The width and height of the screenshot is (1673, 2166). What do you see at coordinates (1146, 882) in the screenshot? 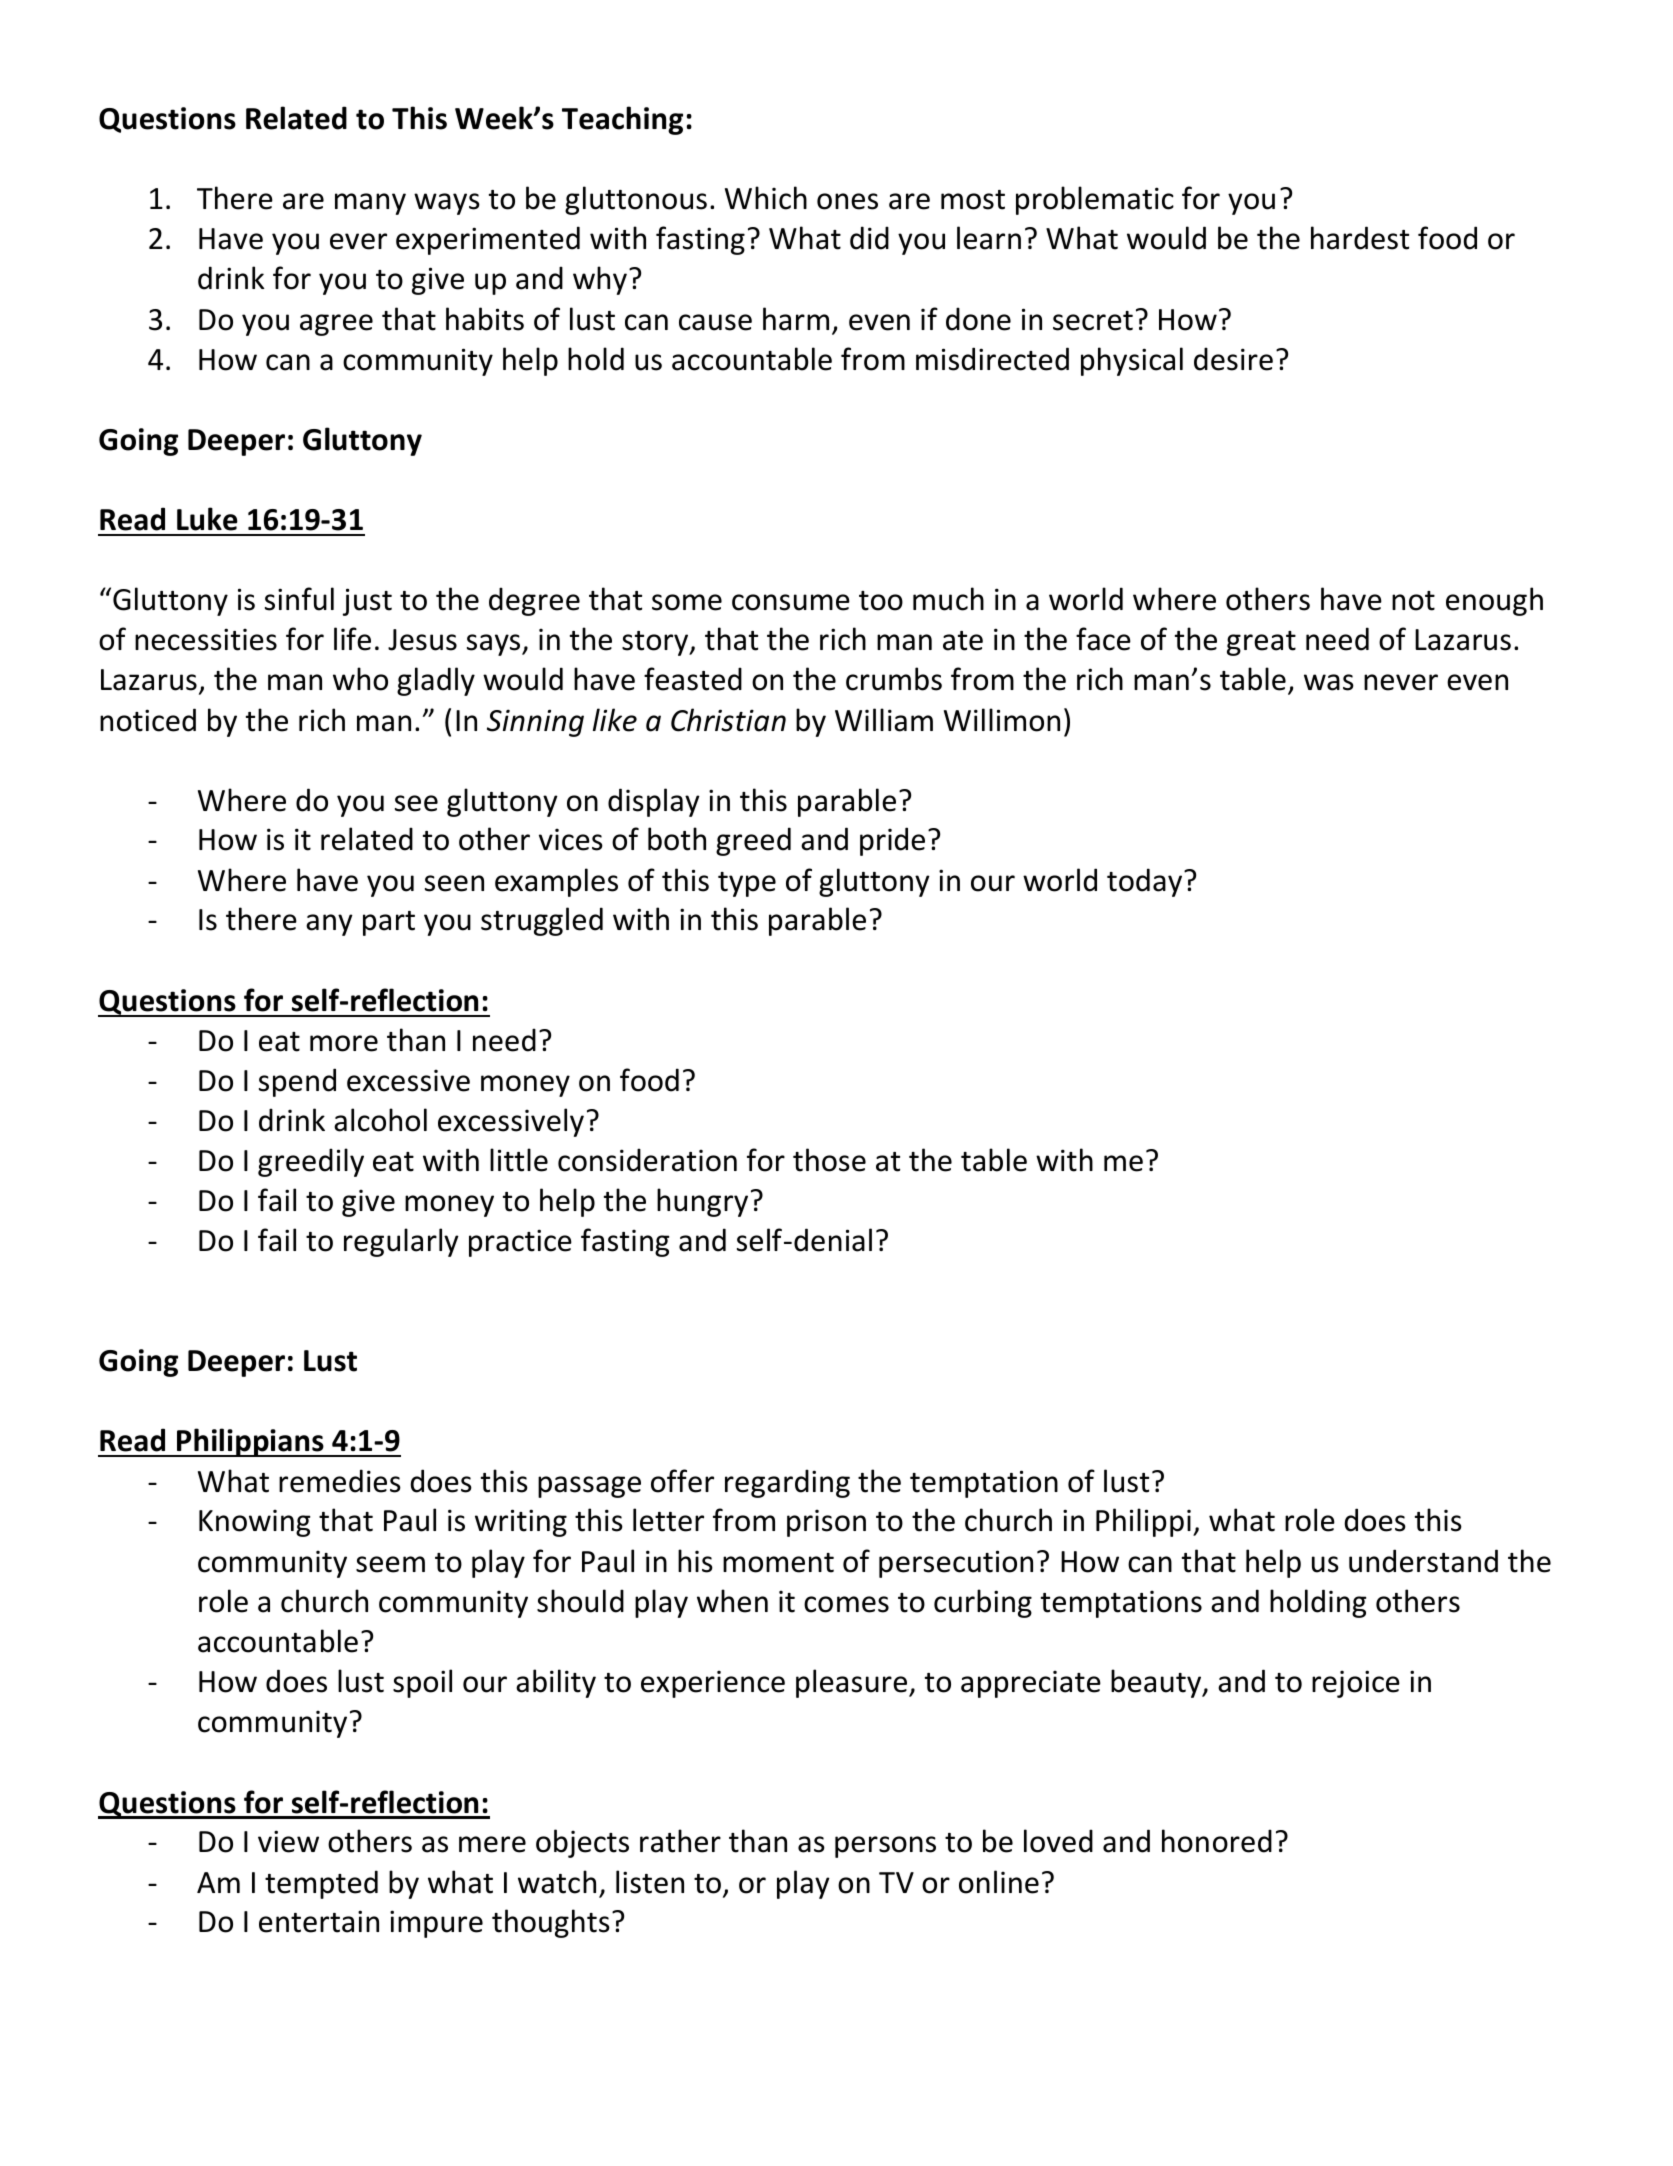
I see `today` at bounding box center [1146, 882].
